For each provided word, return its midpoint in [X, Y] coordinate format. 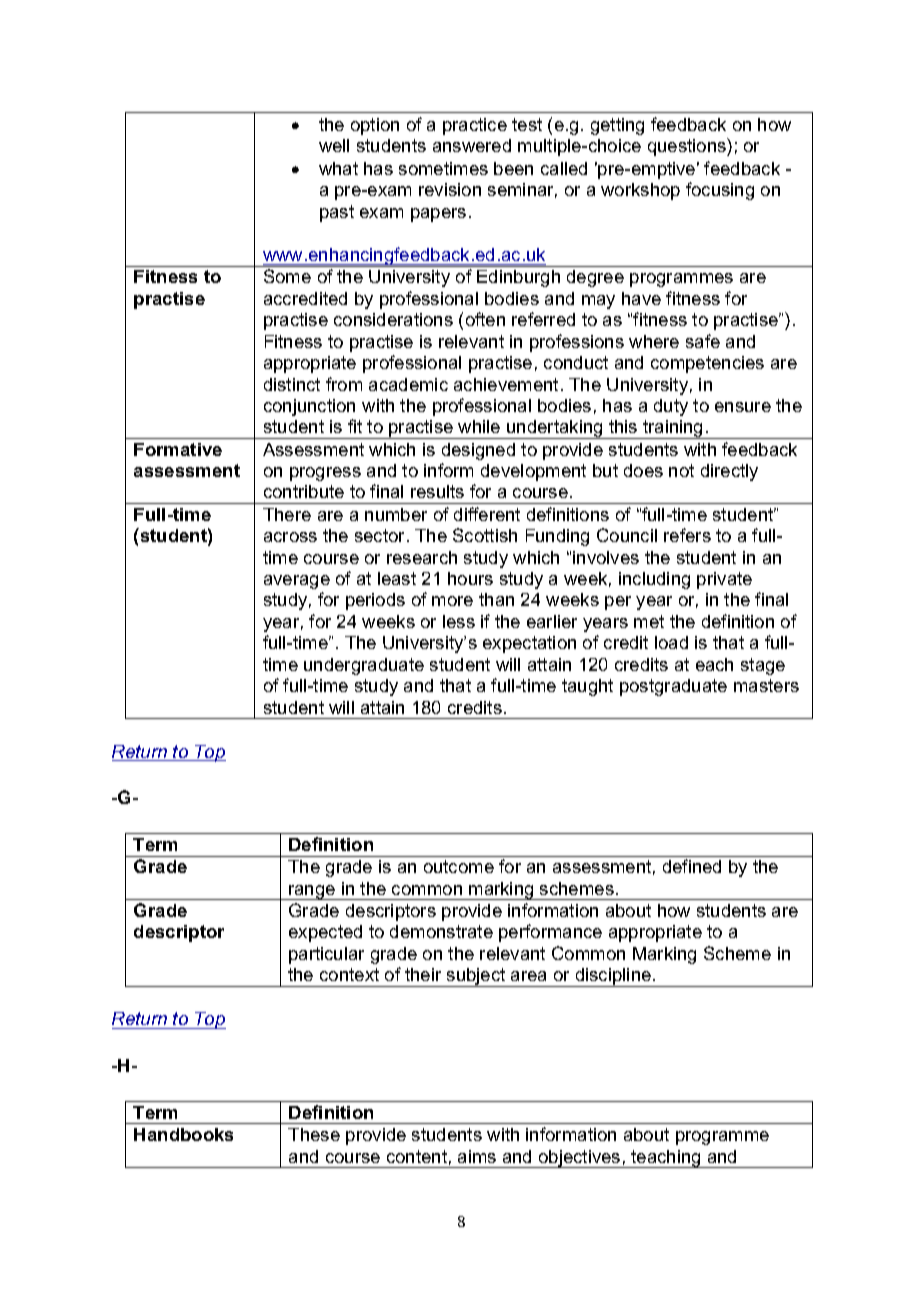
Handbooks [183, 1134]
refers [687, 535]
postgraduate [673, 687]
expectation [529, 644]
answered [472, 145]
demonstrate [441, 931]
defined [692, 866]
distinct [292, 384]
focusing [720, 191]
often [485, 319]
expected [325, 933]
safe [703, 341]
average [297, 582]
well [334, 145]
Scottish [485, 535]
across [290, 537]
